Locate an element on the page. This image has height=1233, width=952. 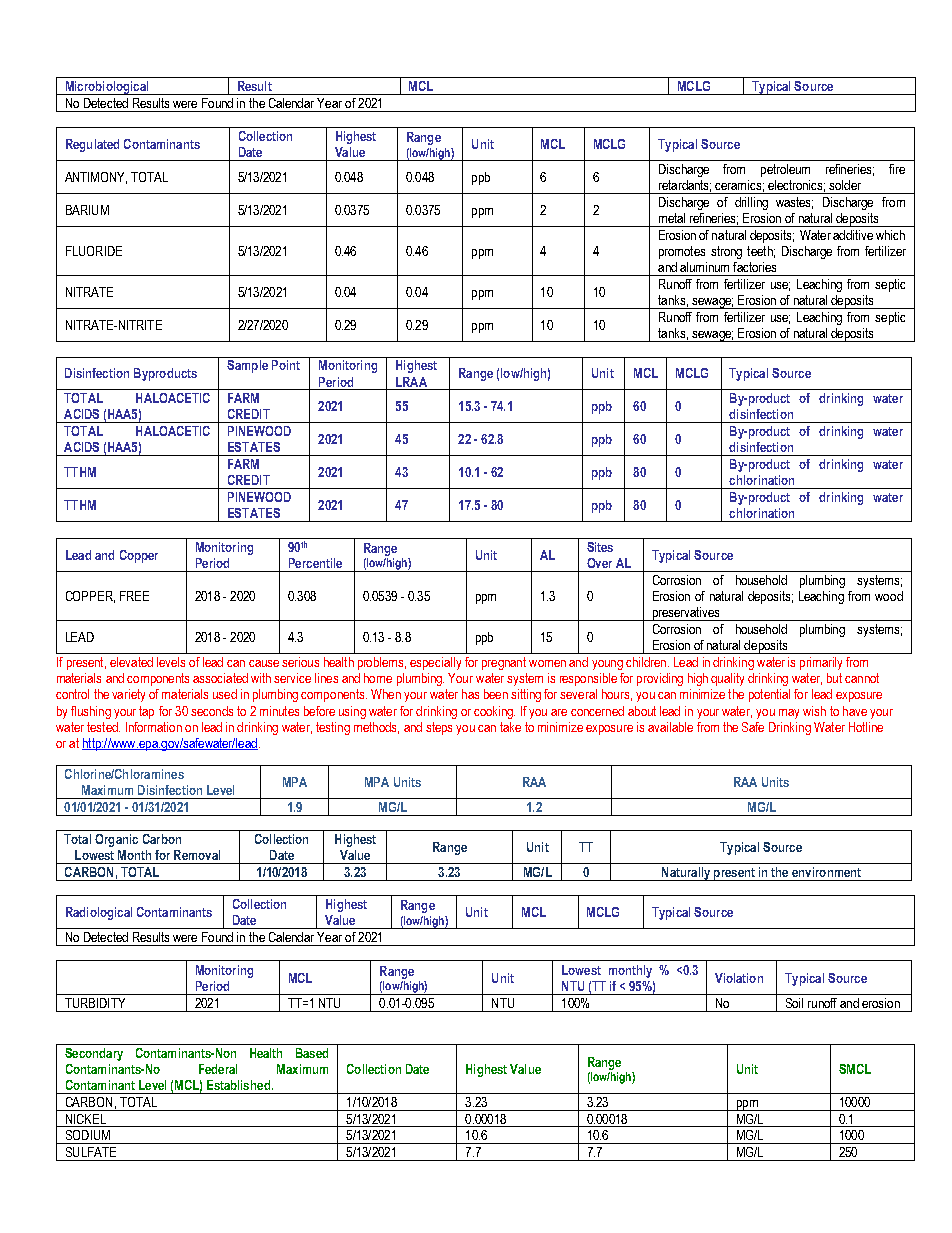
Sites is located at coordinates (600, 547).
